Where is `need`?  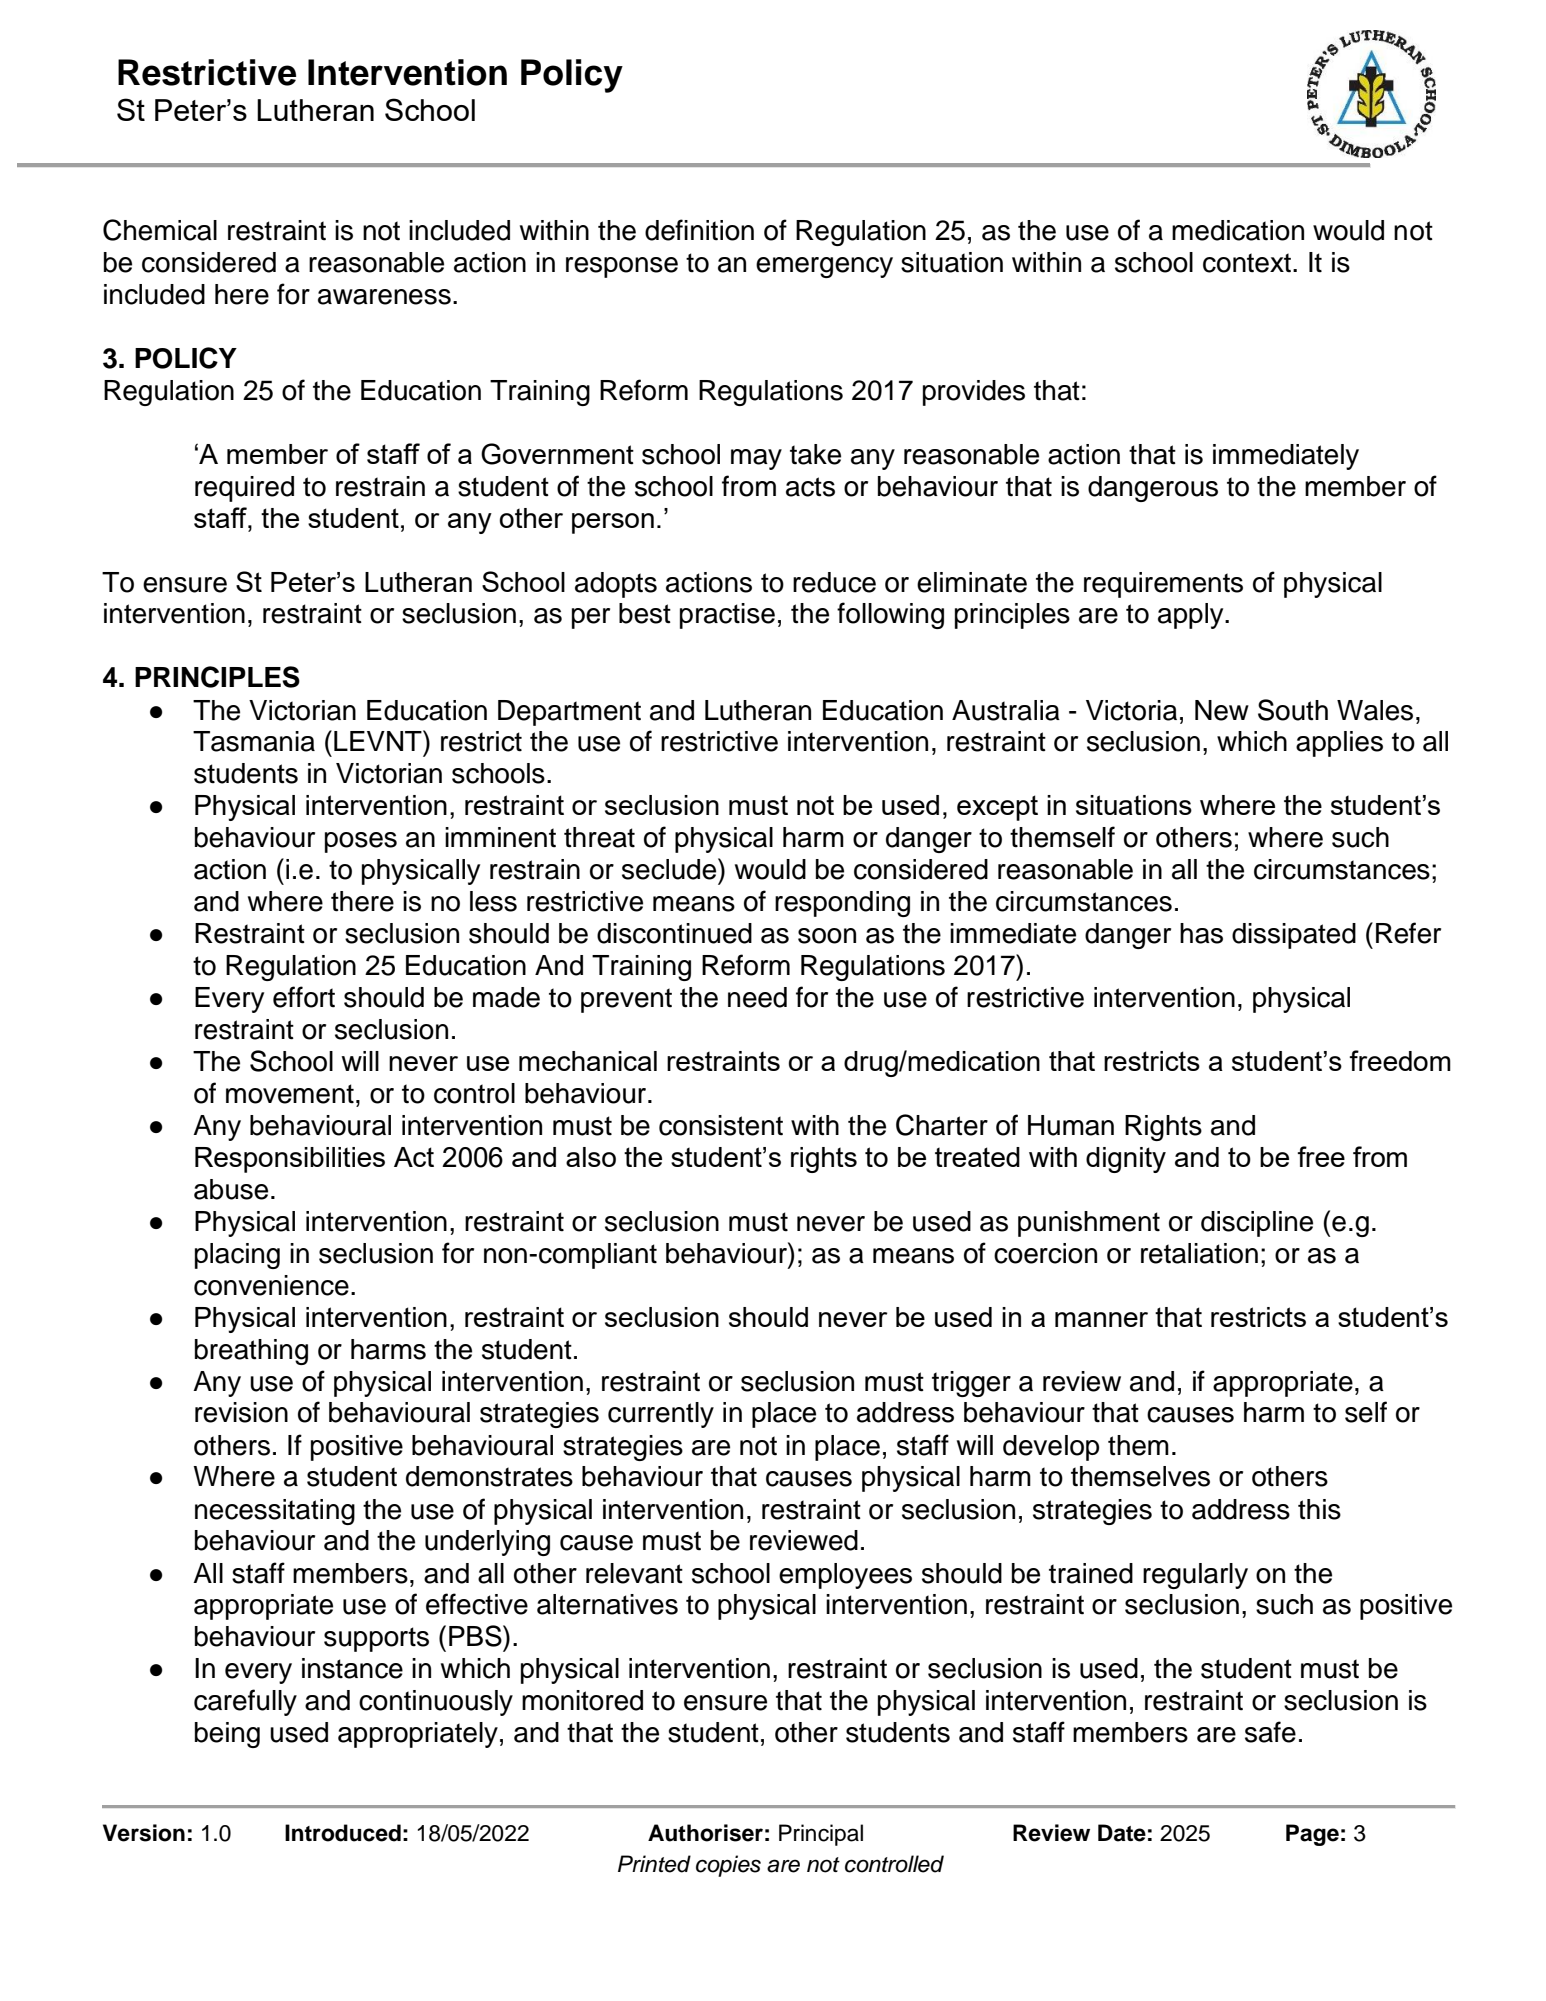
need is located at coordinates (757, 997).
